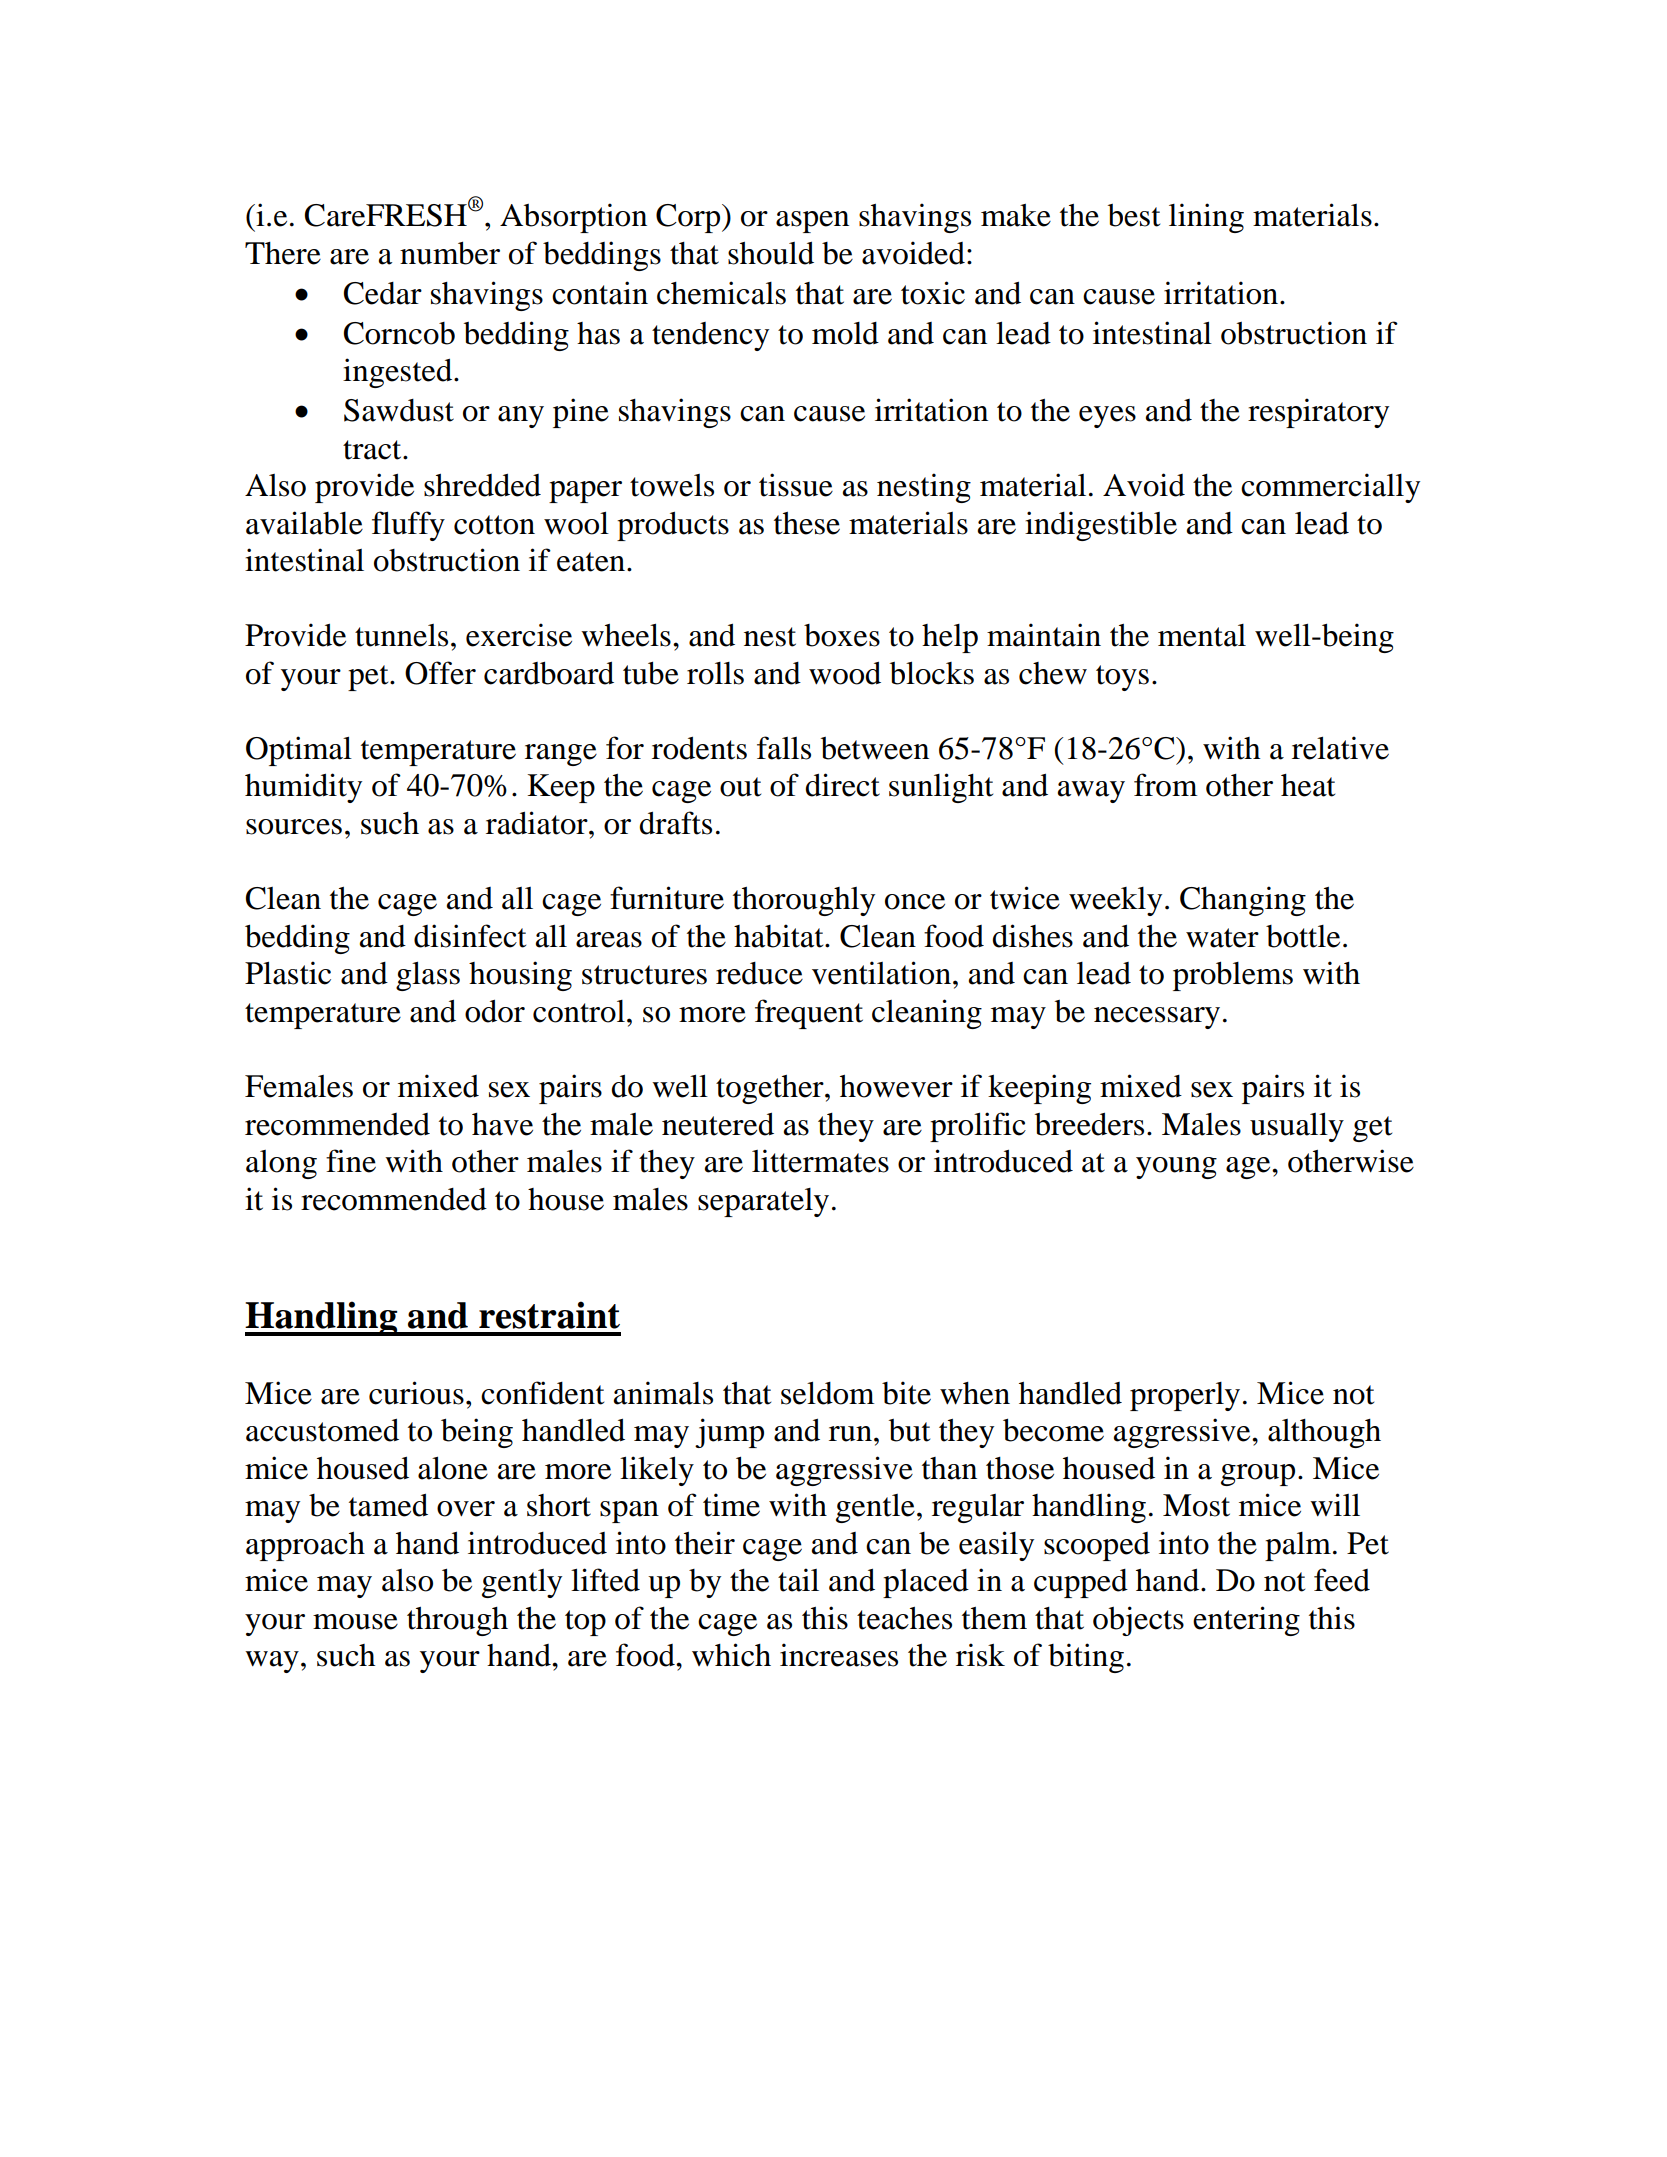  I want to click on through, so click(457, 1621).
